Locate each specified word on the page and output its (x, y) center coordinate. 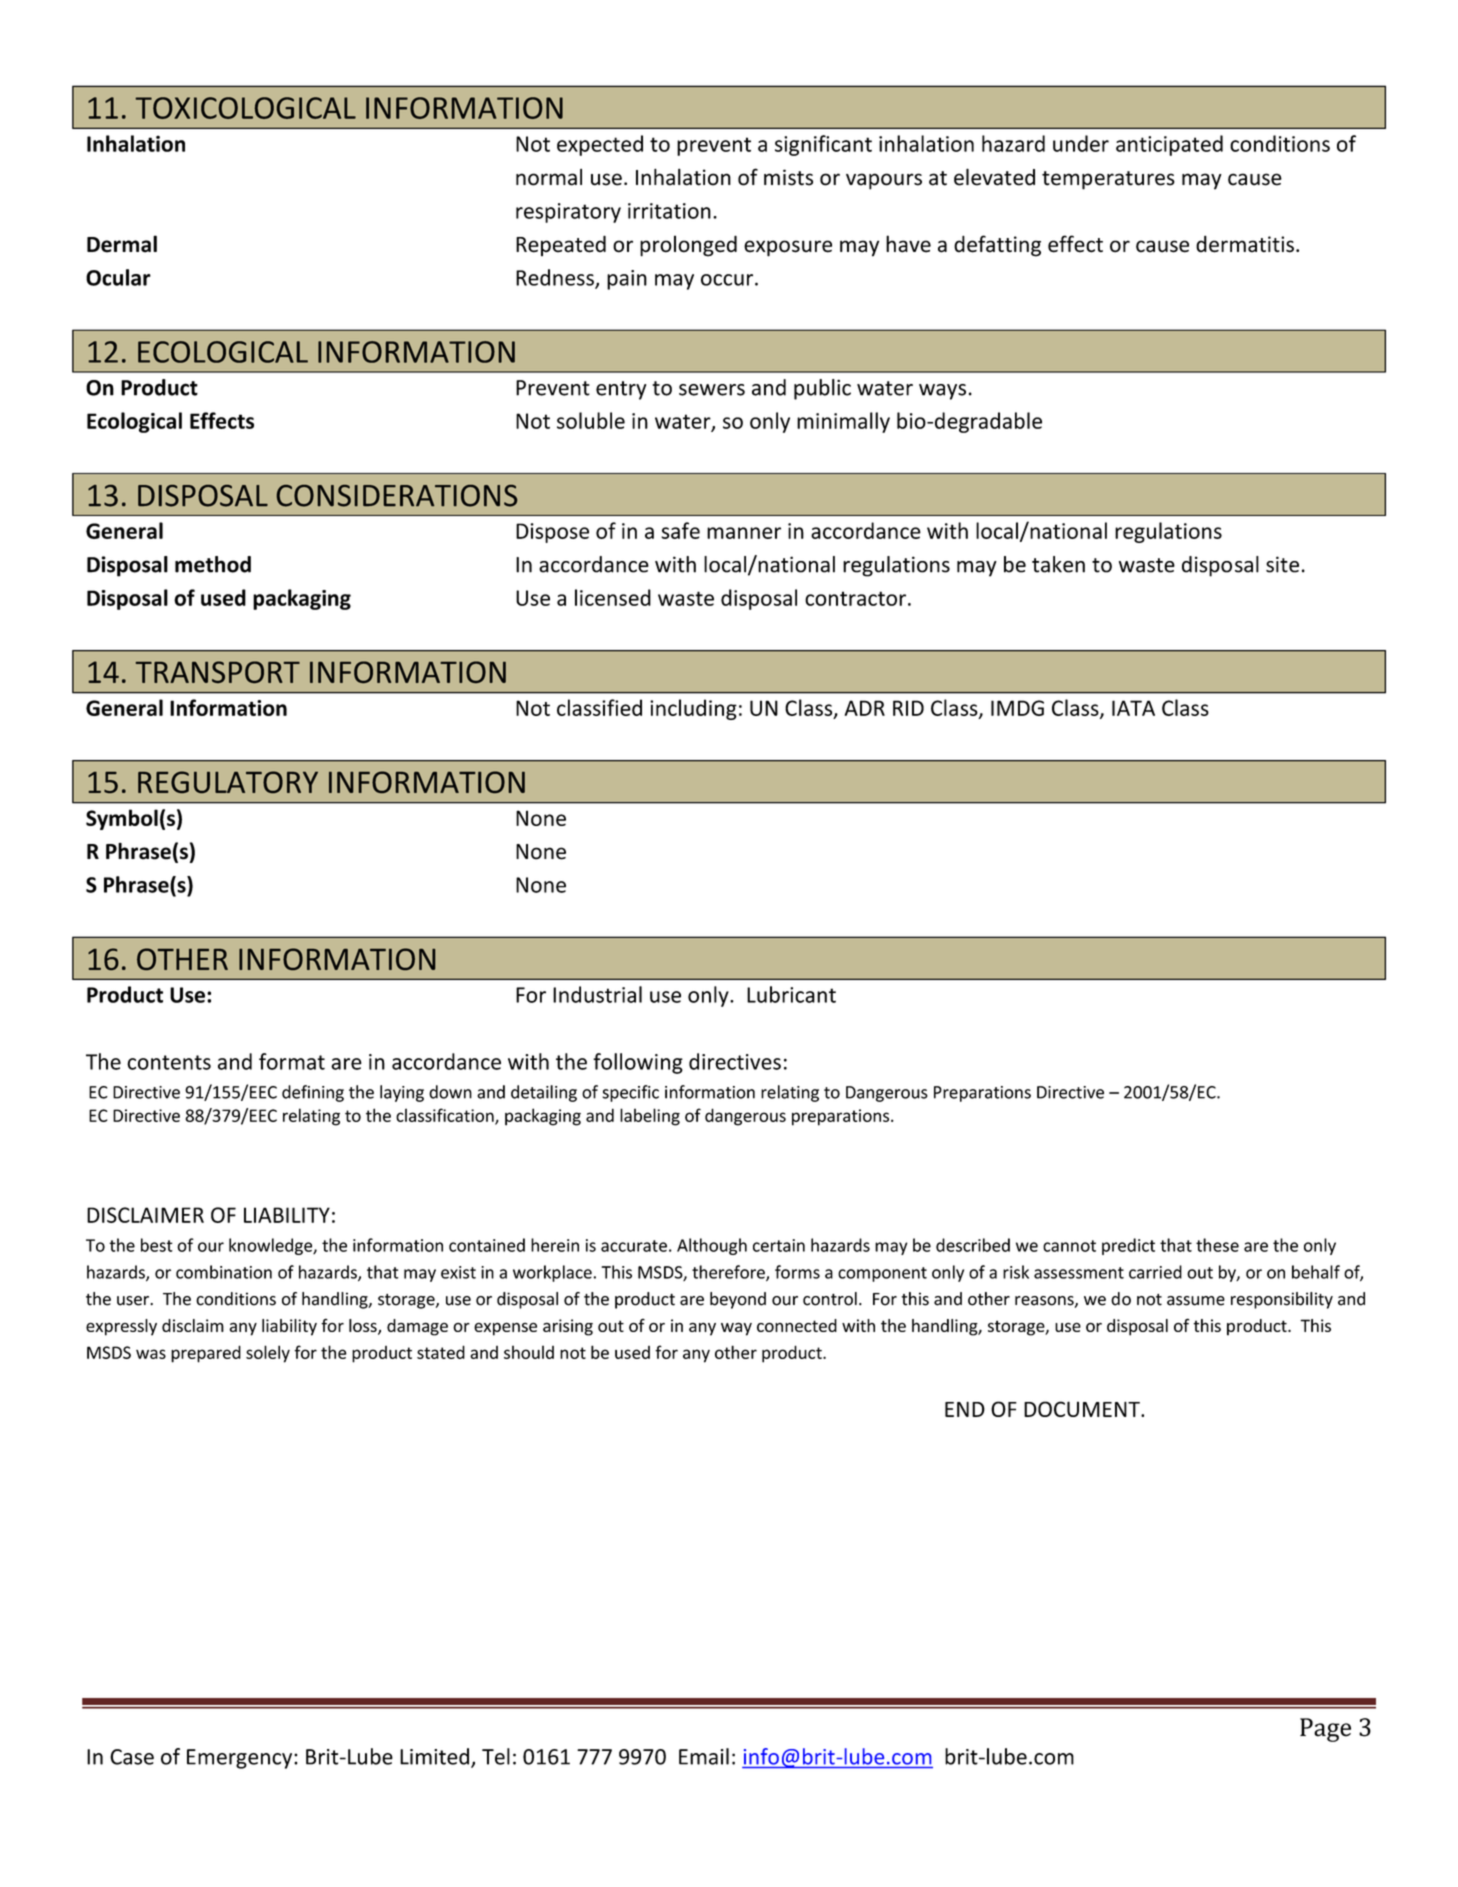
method (213, 564)
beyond (738, 1300)
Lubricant (791, 994)
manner (744, 533)
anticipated (1169, 145)
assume (1196, 1301)
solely (268, 1354)
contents (169, 1062)
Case (132, 1757)
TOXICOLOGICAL (245, 108)
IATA (1133, 708)
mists (788, 177)
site (1282, 564)
